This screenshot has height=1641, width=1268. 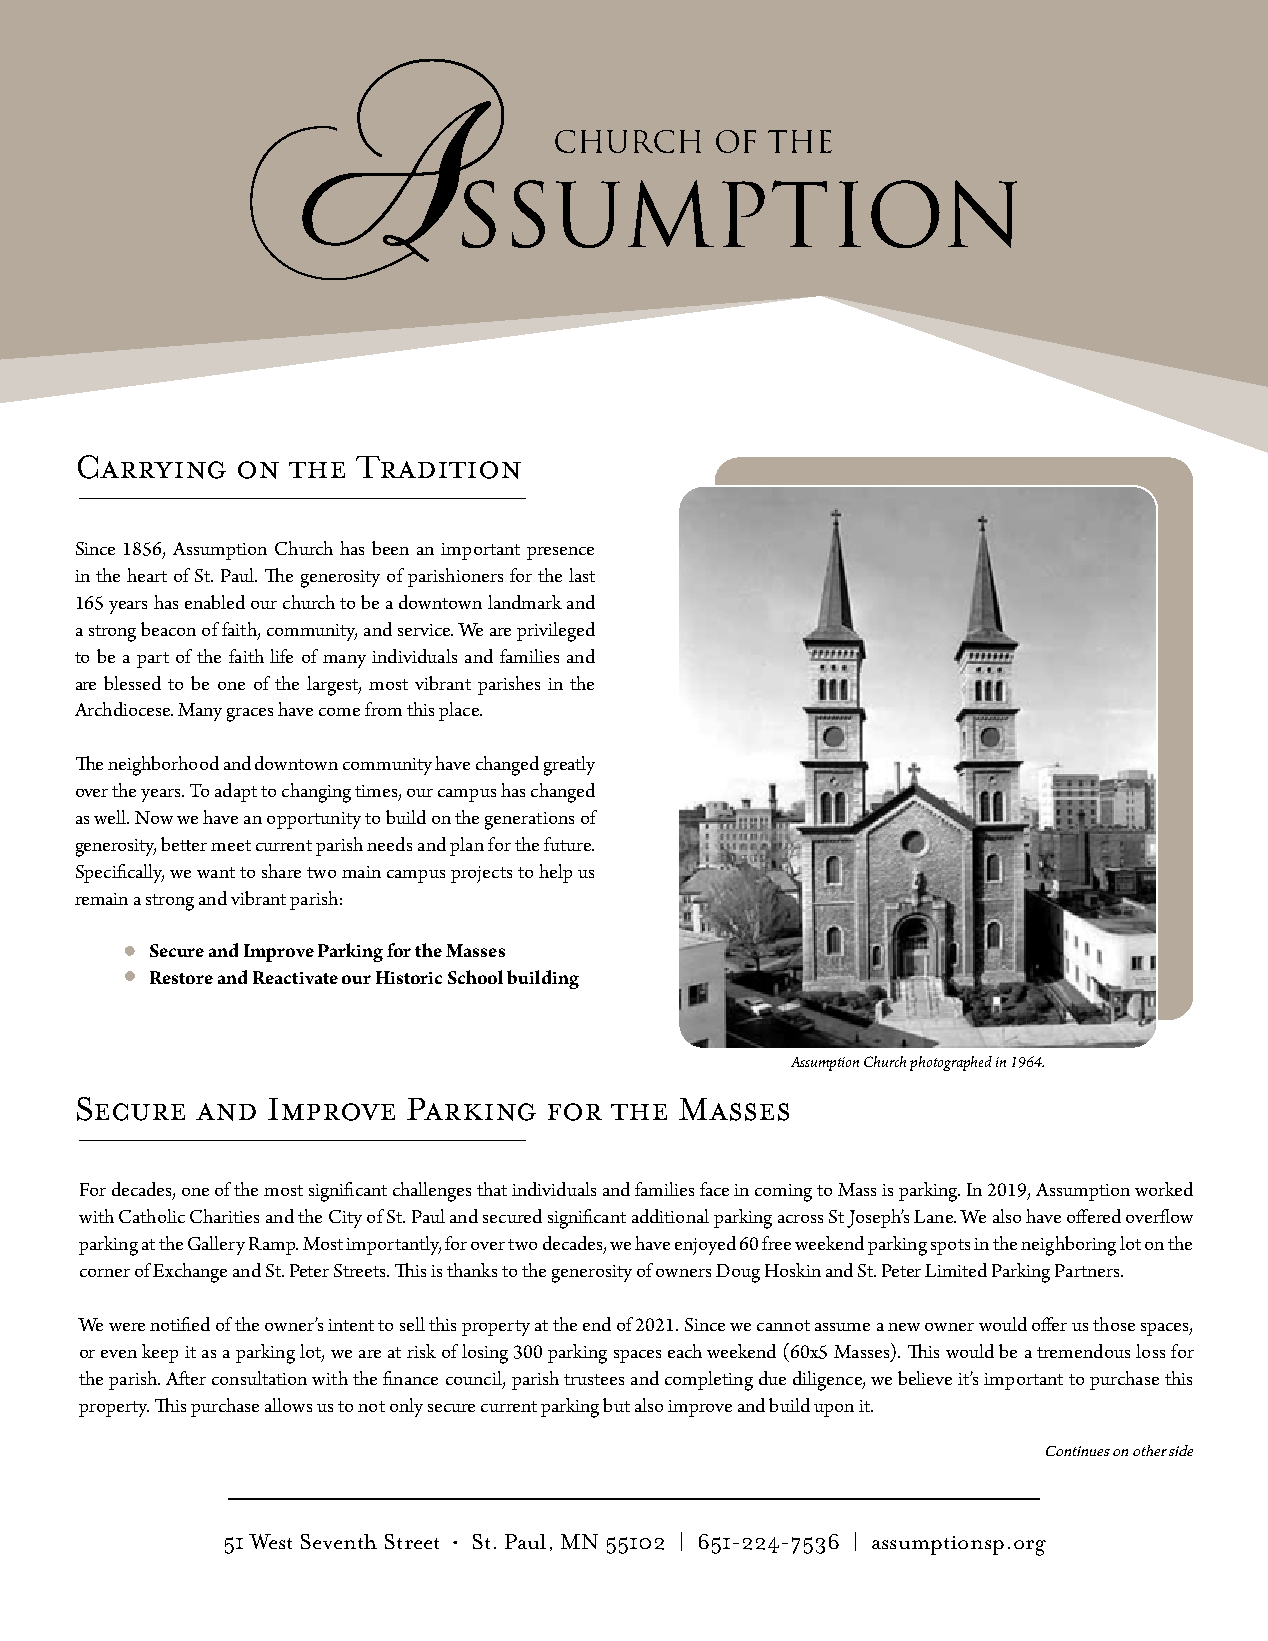 I want to click on Restore, so click(x=181, y=977).
